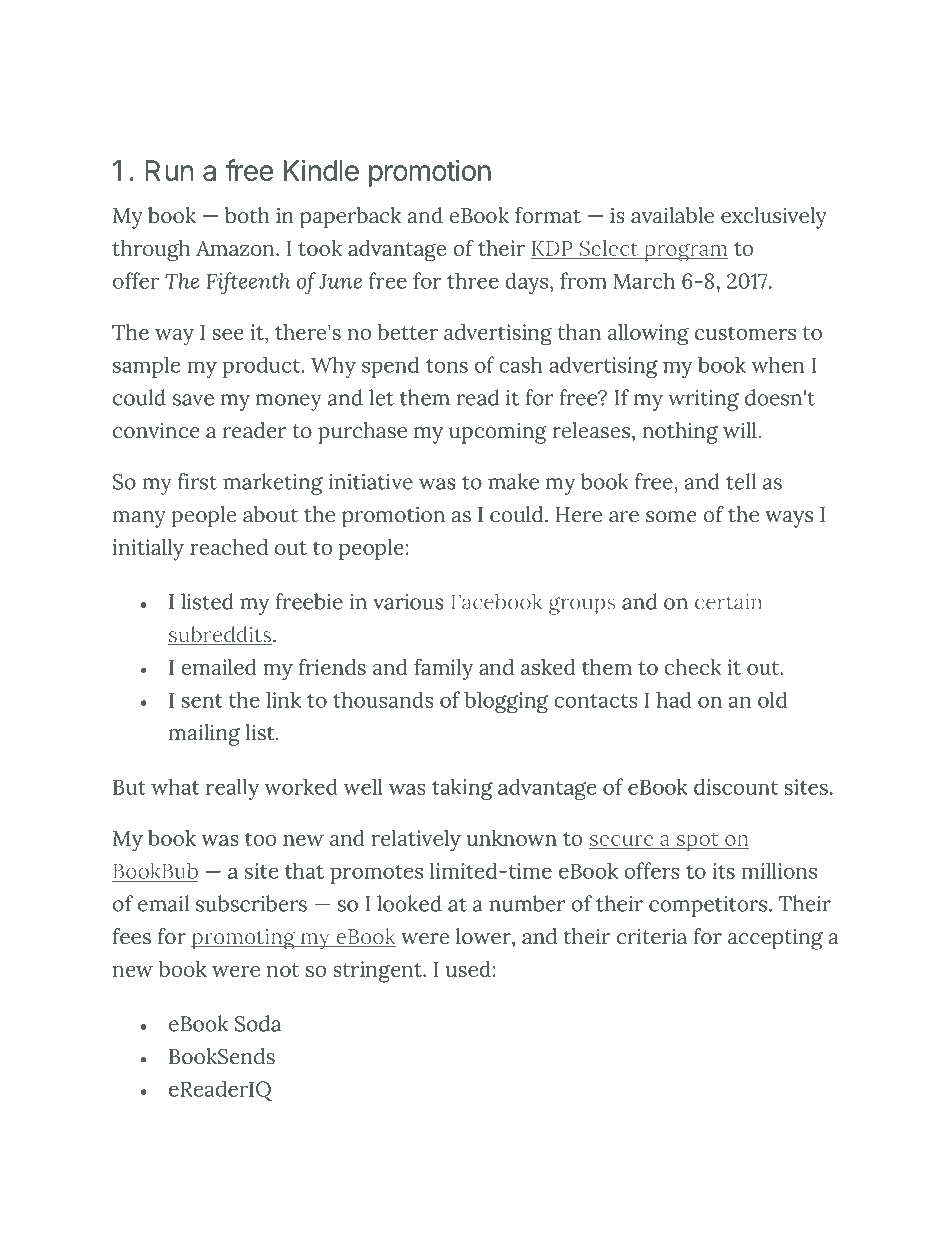  What do you see at coordinates (703, 400) in the screenshot?
I see `writing` at bounding box center [703, 400].
